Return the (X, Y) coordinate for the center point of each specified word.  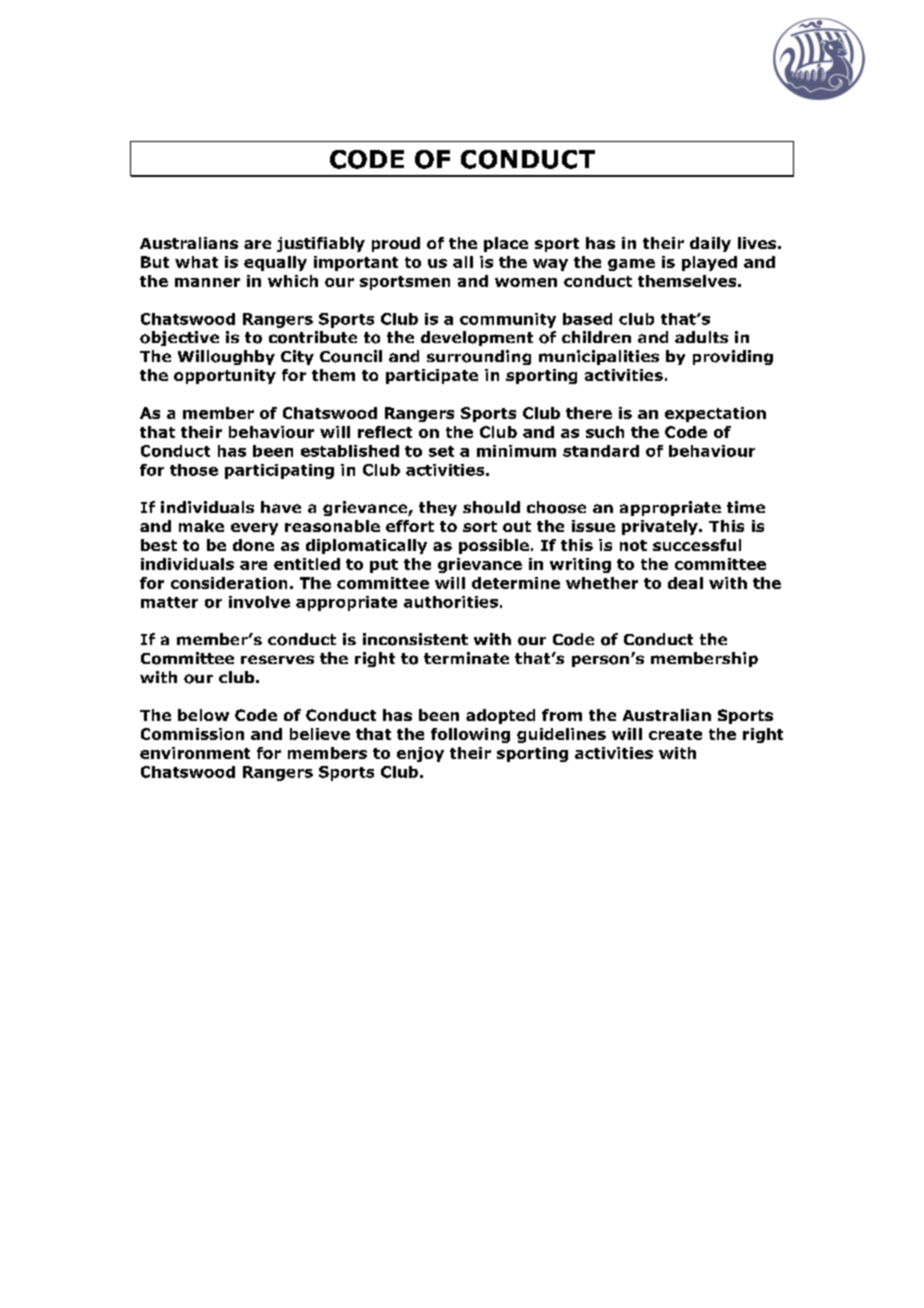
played (709, 263)
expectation (715, 414)
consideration (229, 583)
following (470, 735)
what (196, 262)
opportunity (225, 376)
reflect (385, 432)
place (506, 244)
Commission (192, 734)
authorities (451, 602)
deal (685, 583)
